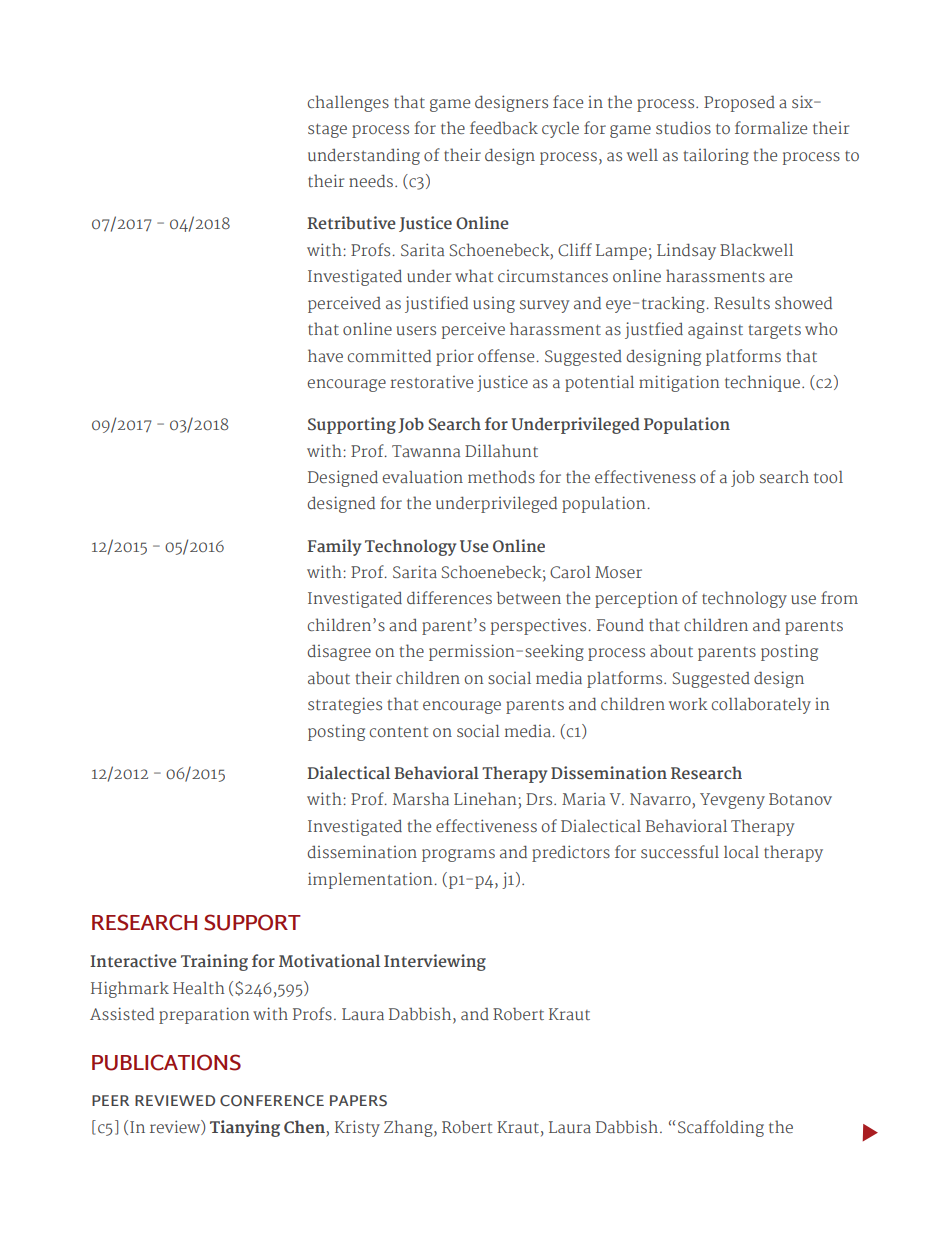 The width and height of the image is (952, 1233). What do you see at coordinates (348, 103) in the image?
I see `challenges` at bounding box center [348, 103].
